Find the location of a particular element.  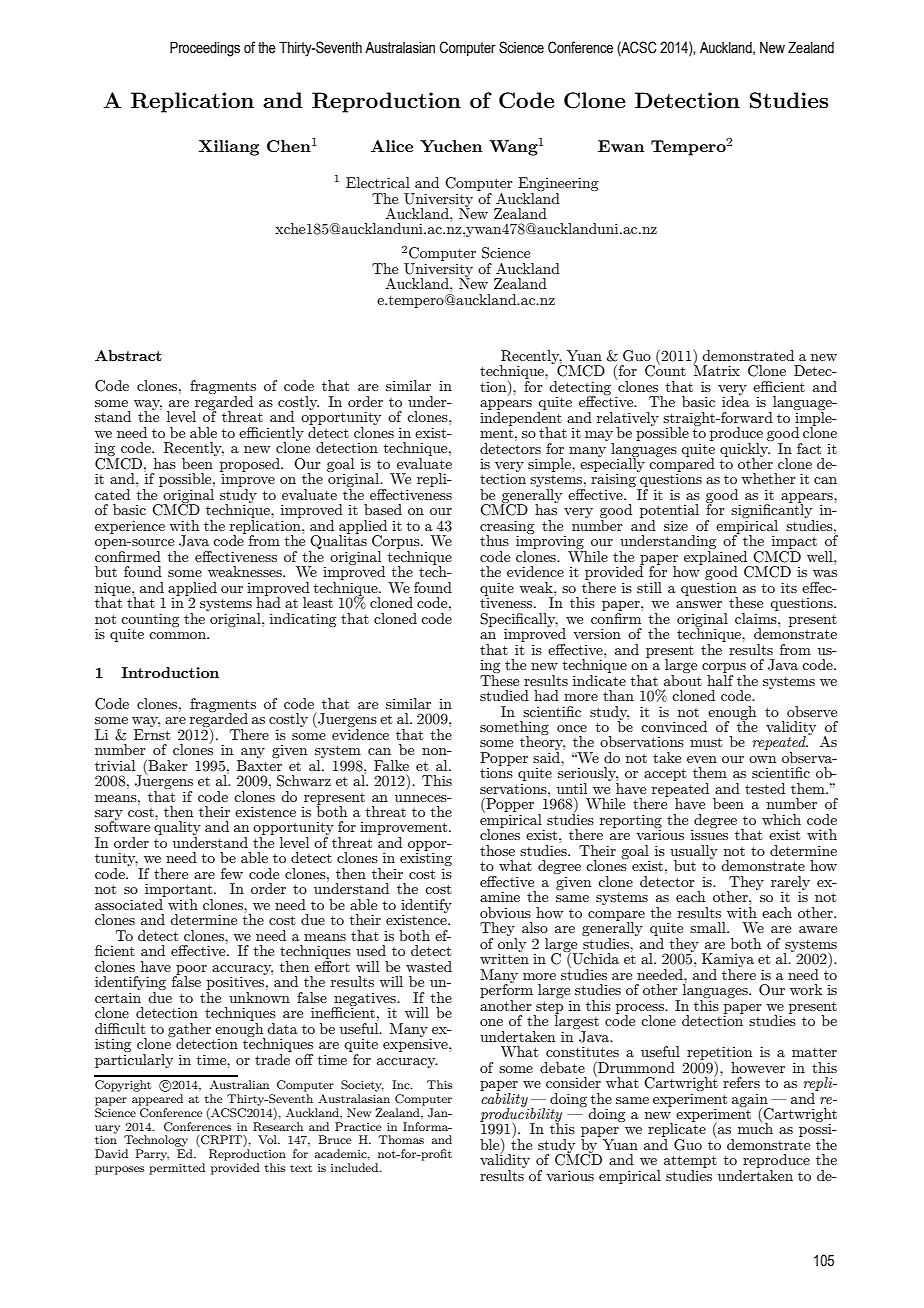

obvious is located at coordinates (505, 912).
